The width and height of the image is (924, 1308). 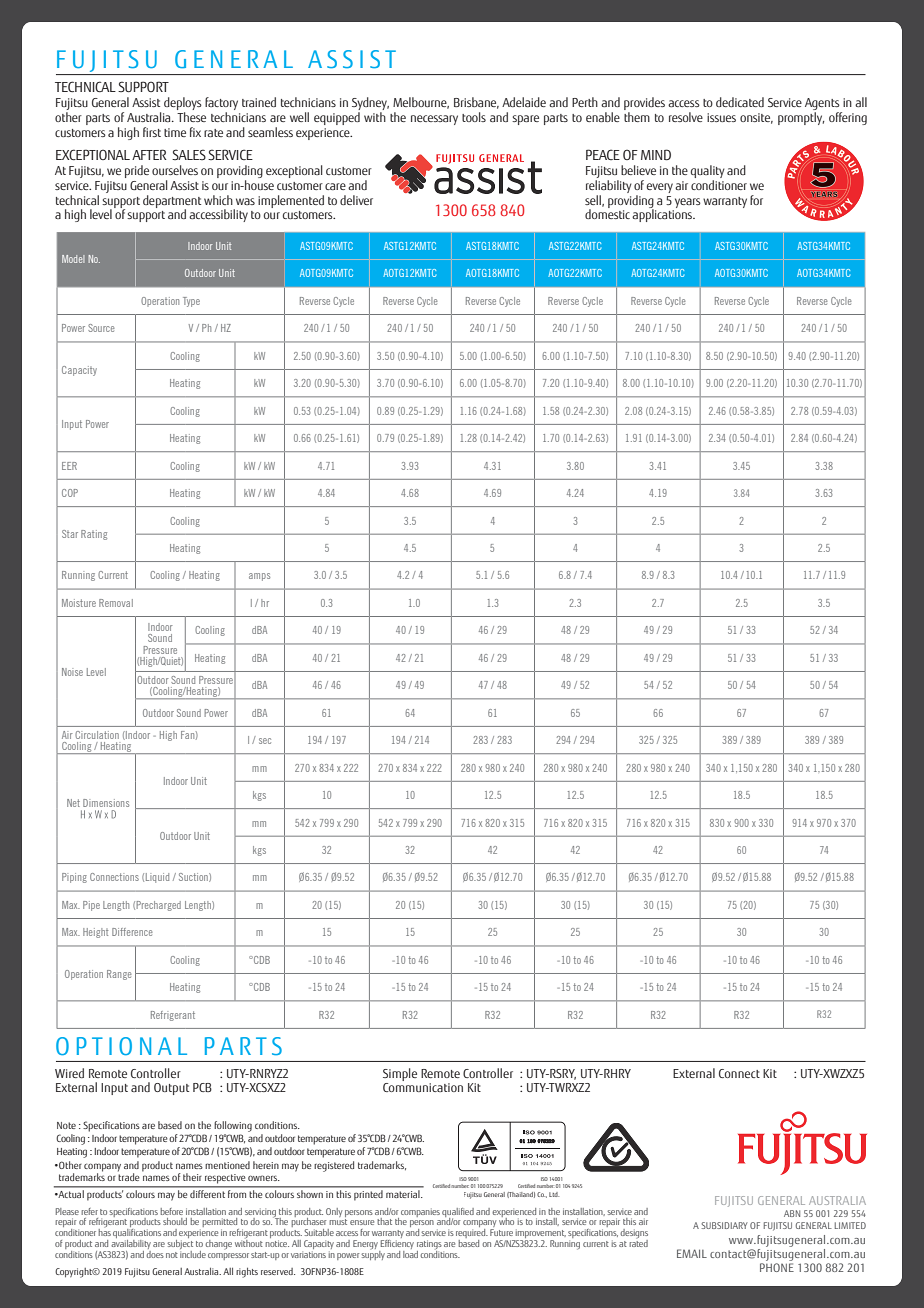 What do you see at coordinates (724, 1225) in the image?
I see `SUBSIDIARY` at bounding box center [724, 1225].
